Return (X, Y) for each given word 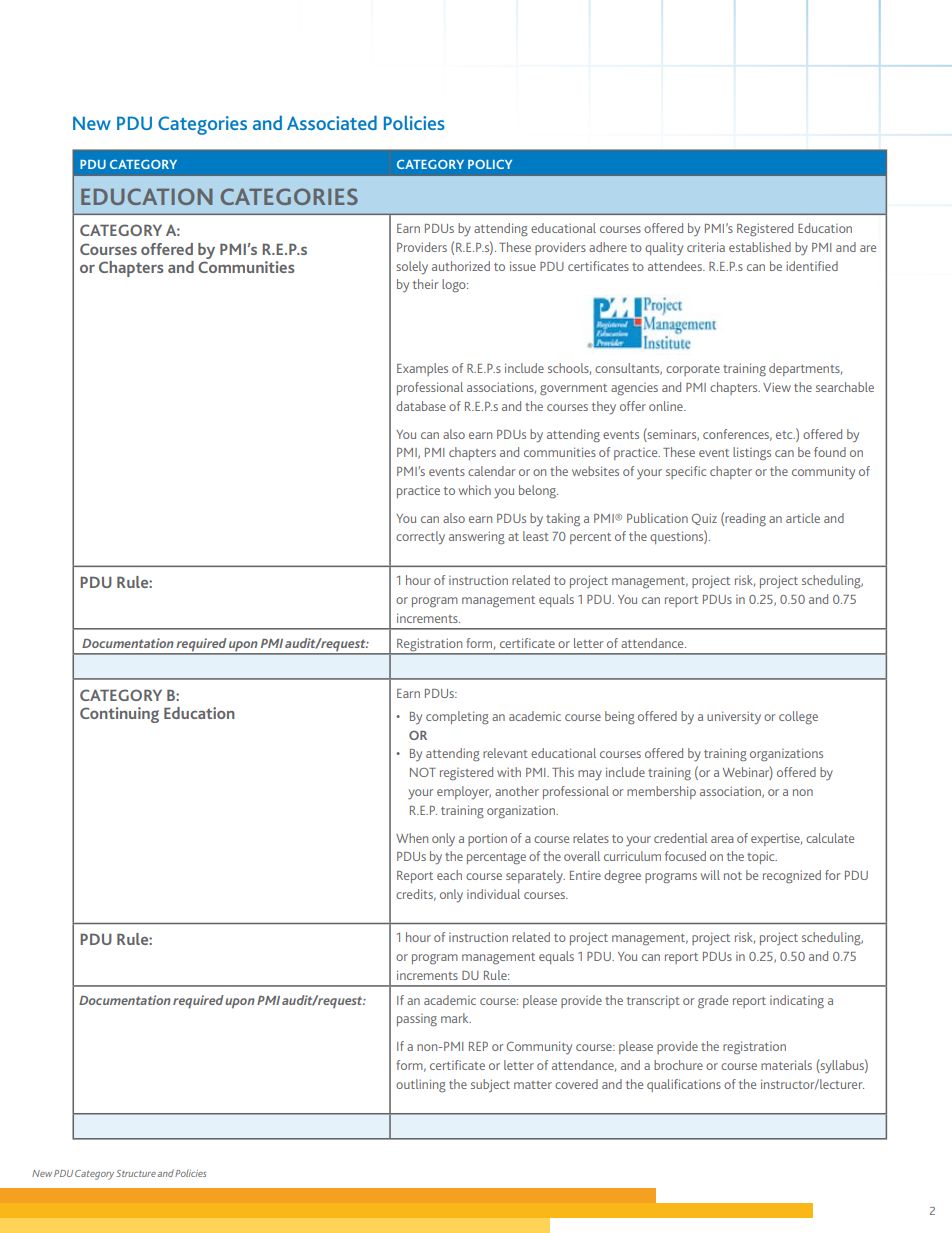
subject (490, 1085)
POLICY (490, 164)
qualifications (684, 1085)
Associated (332, 122)
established (760, 247)
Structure (136, 1173)
